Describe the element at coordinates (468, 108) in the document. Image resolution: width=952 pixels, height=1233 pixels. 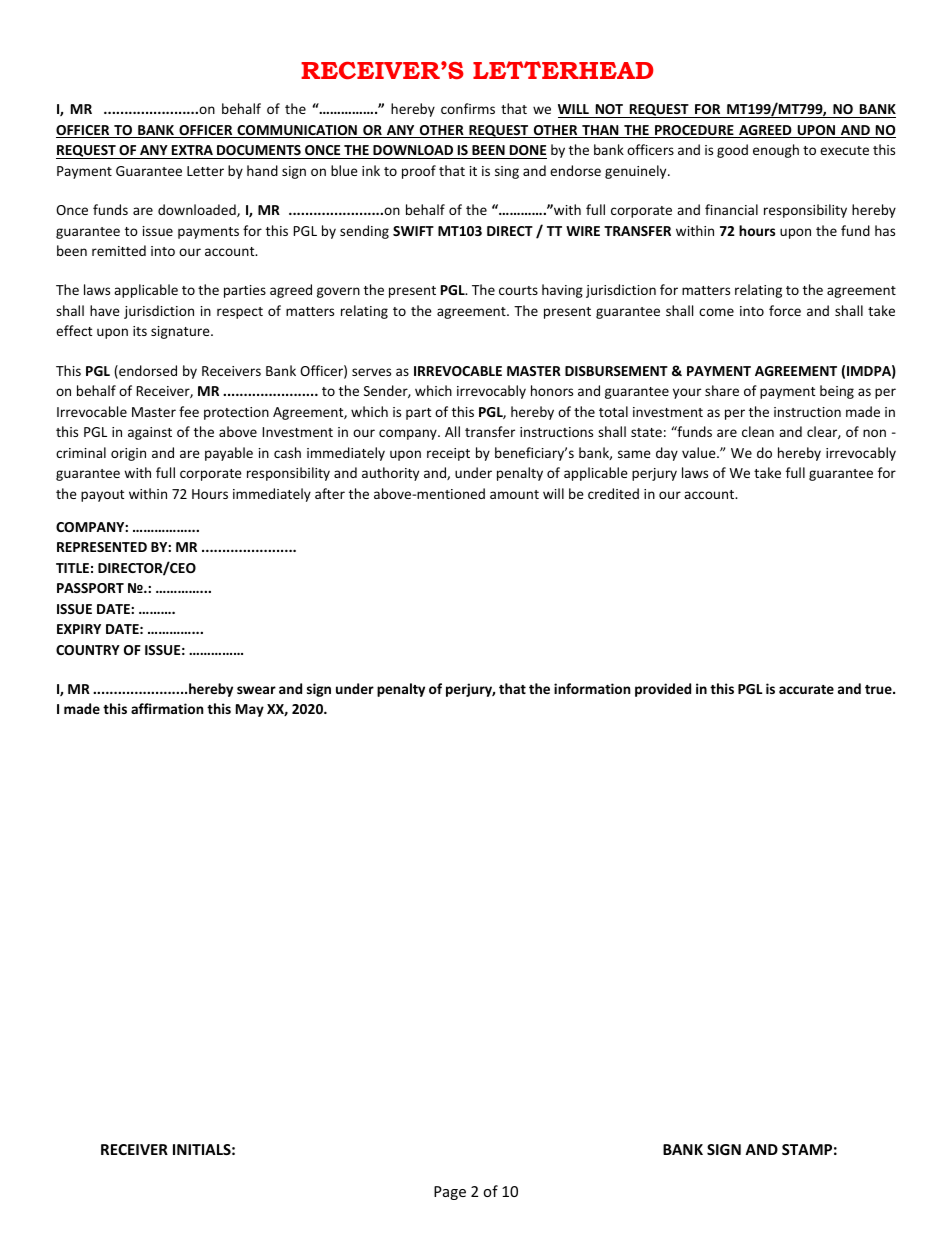
I see `confirms` at that location.
